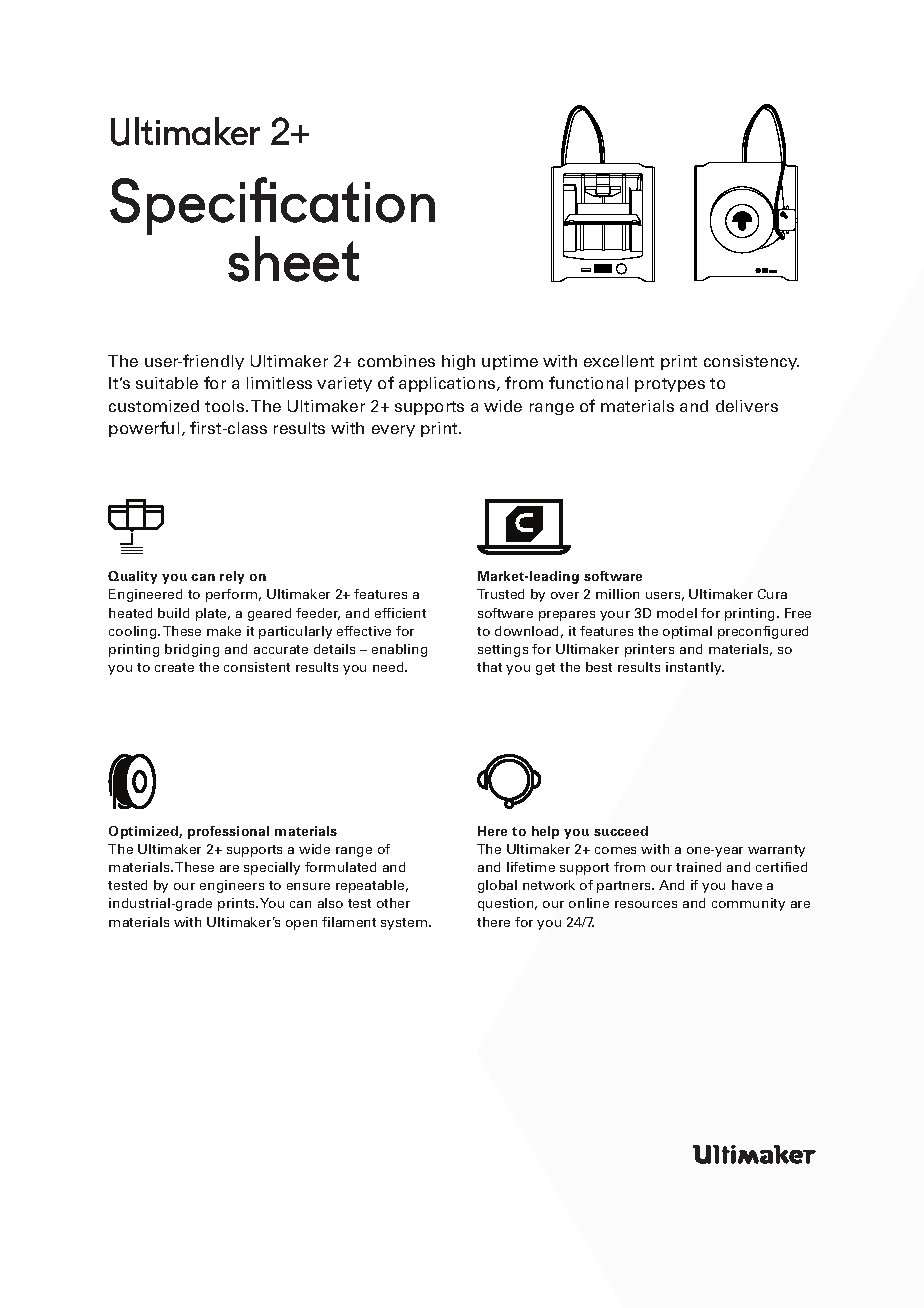 This screenshot has height=1308, width=924. I want to click on that, so click(489, 667).
